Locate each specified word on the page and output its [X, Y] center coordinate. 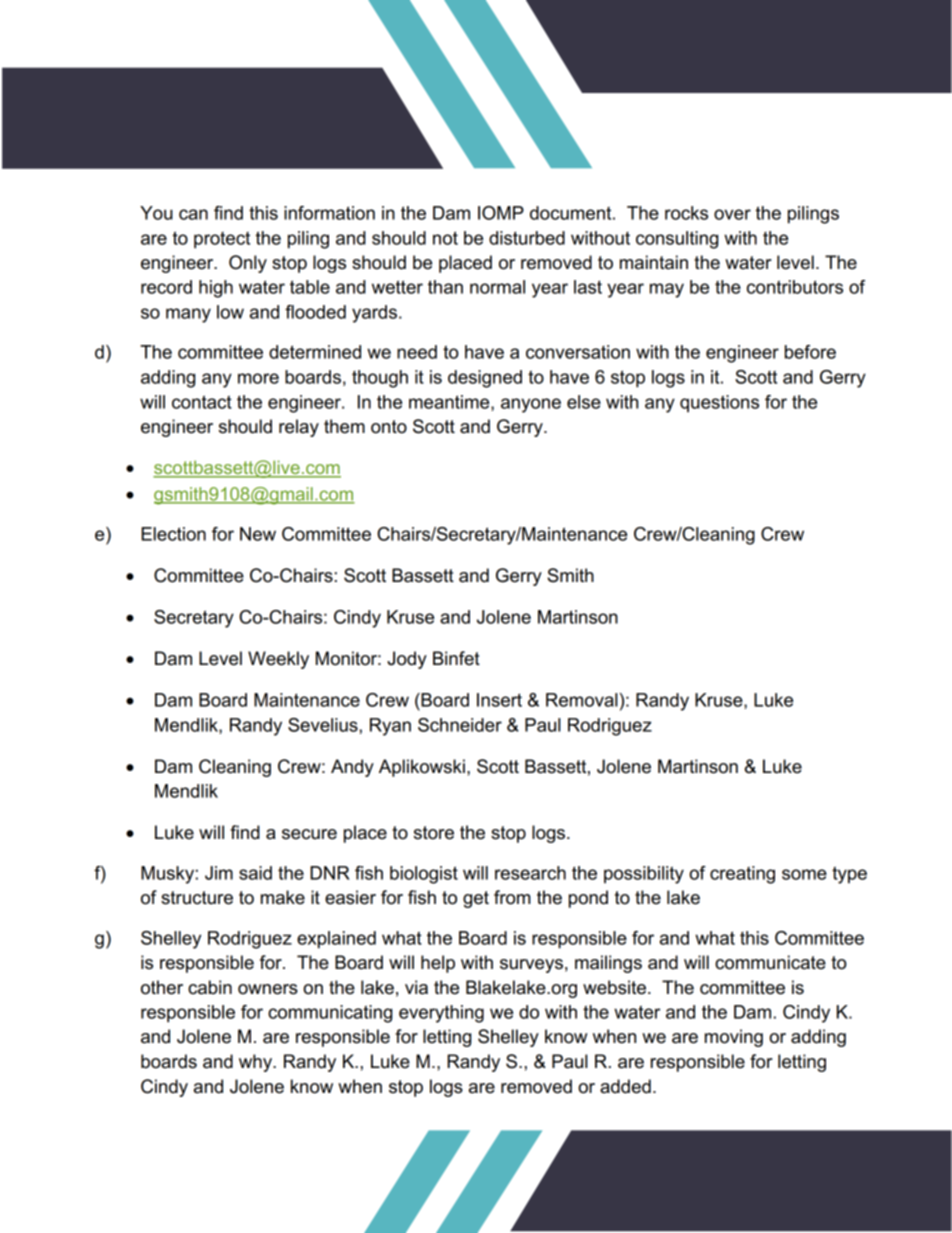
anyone [531, 405]
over [732, 214]
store [434, 833]
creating [742, 875]
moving [734, 1038]
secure [309, 834]
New [258, 534]
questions [719, 404]
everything [441, 1014]
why [256, 1063]
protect [222, 240]
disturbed [527, 238]
